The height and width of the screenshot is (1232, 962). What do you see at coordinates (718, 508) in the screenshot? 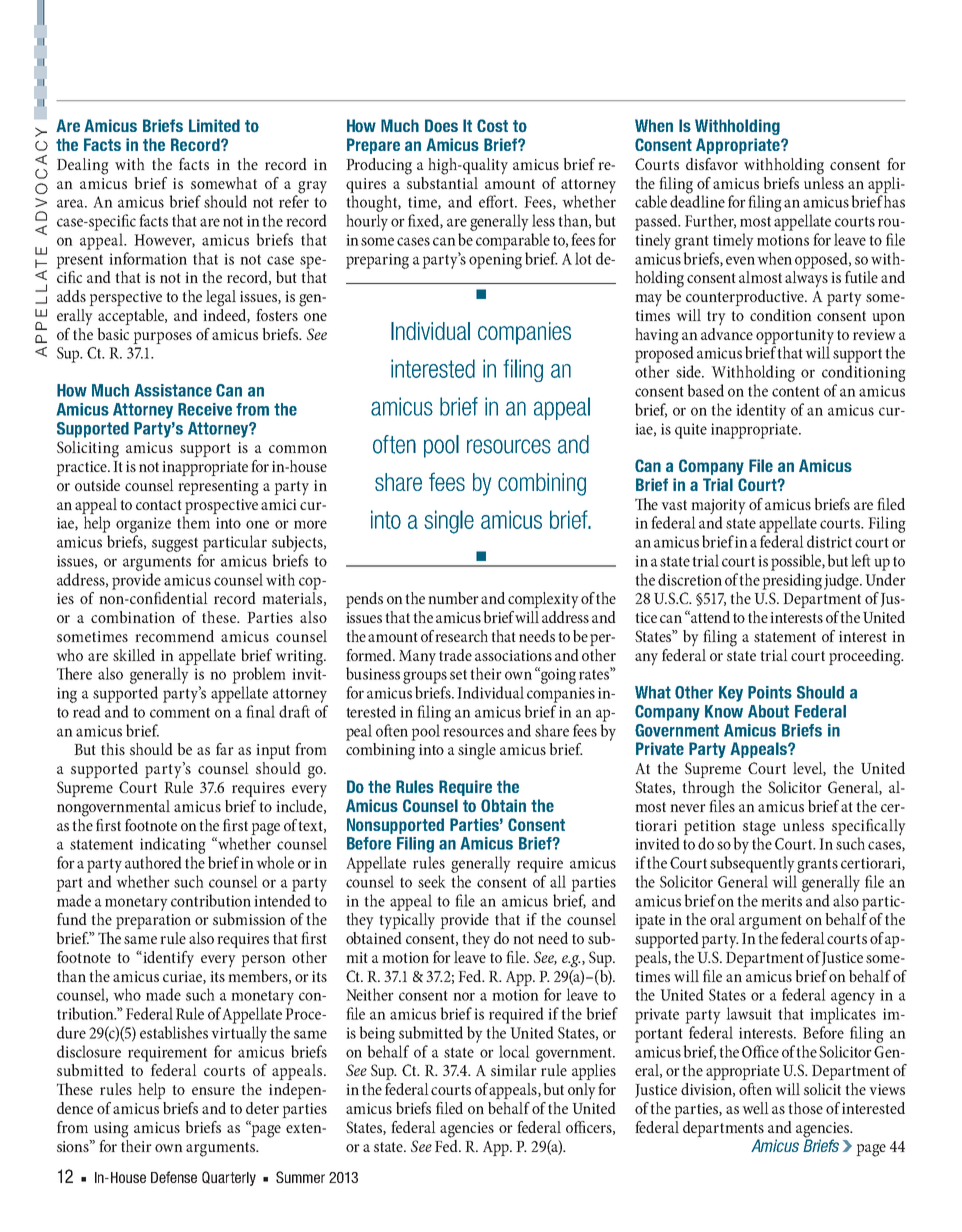
I see `majority` at bounding box center [718, 508].
